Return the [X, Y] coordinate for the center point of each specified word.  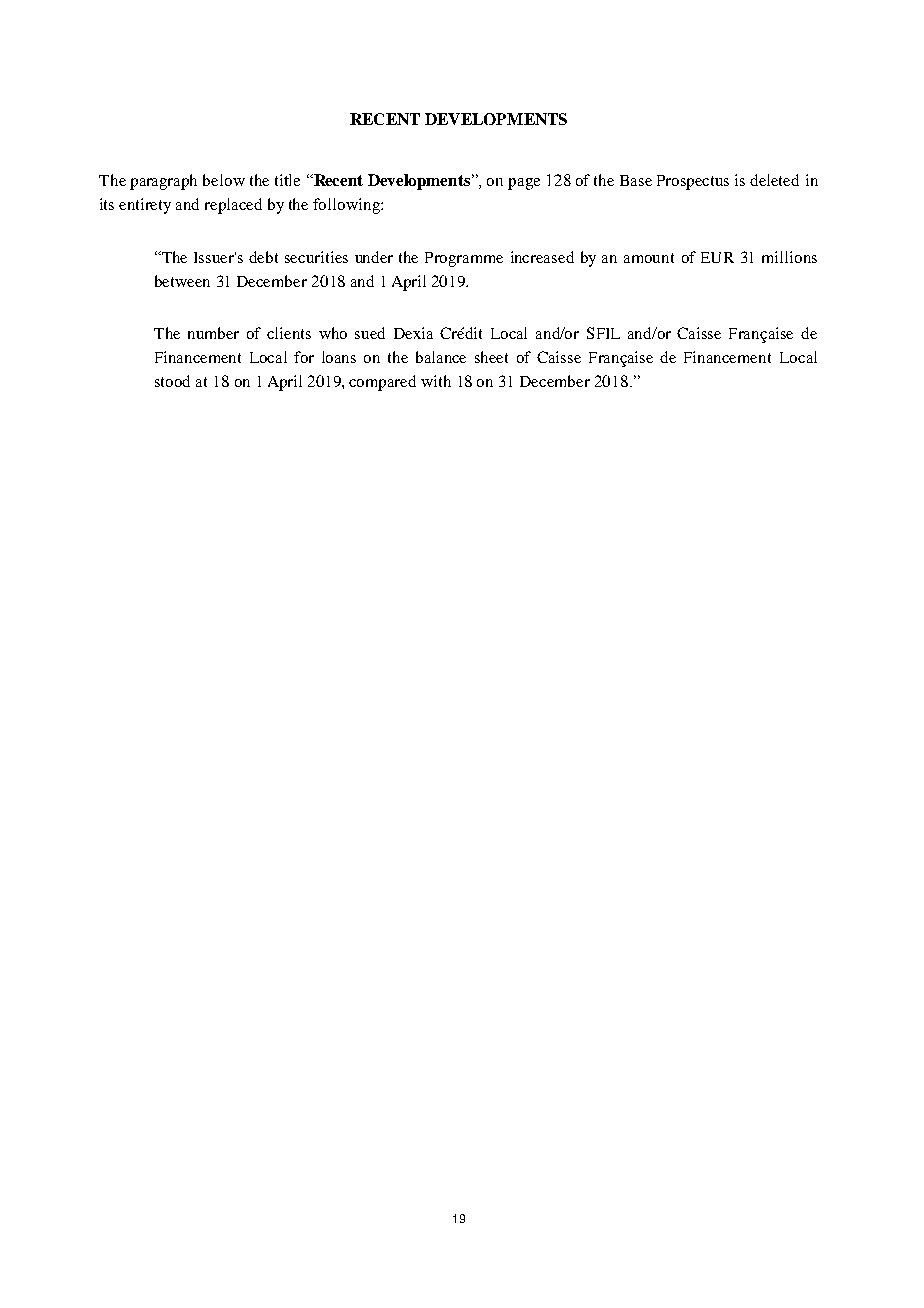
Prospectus [693, 182]
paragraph [163, 182]
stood [172, 381]
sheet [491, 357]
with [436, 381]
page [524, 184]
